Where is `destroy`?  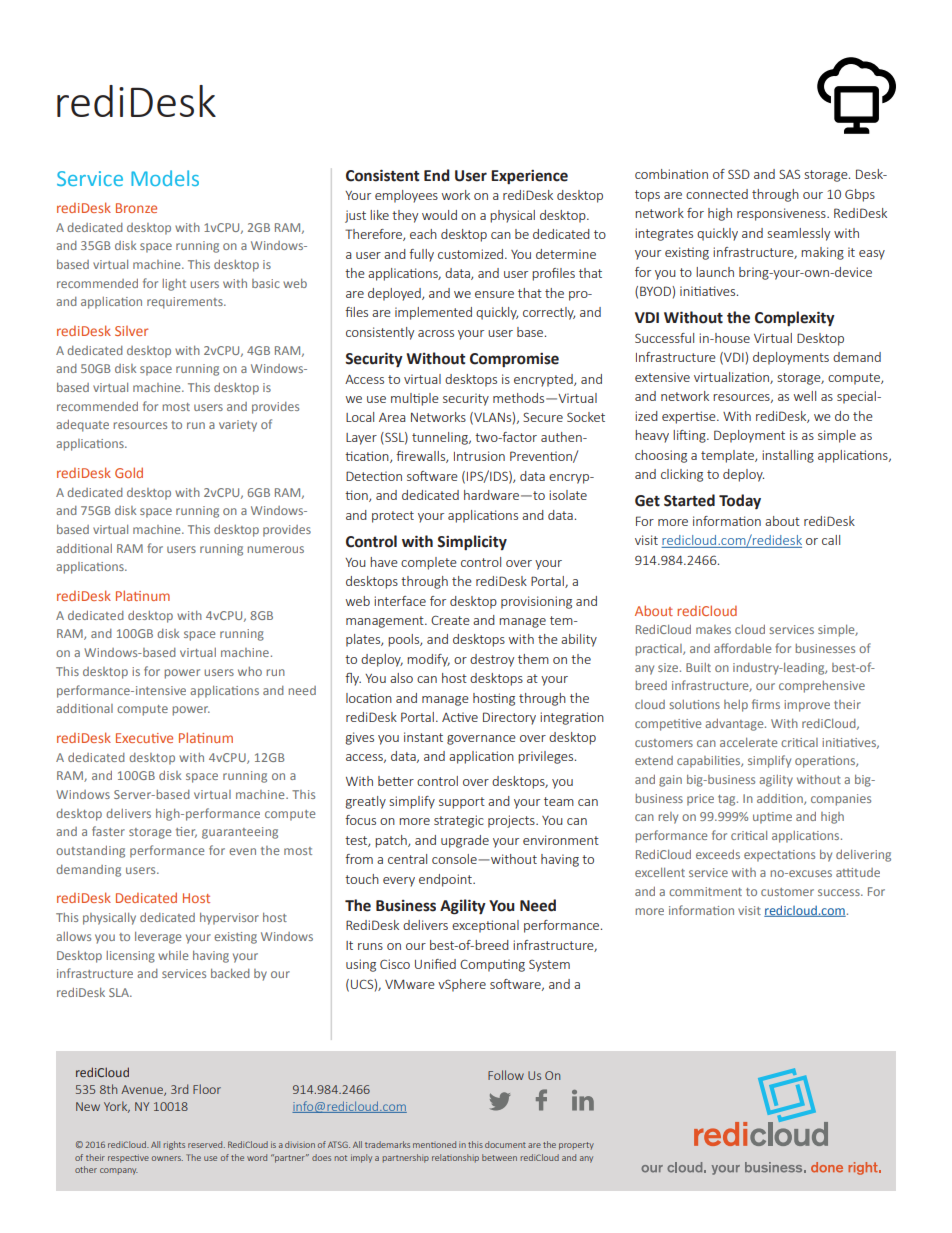 destroy is located at coordinates (492, 660).
